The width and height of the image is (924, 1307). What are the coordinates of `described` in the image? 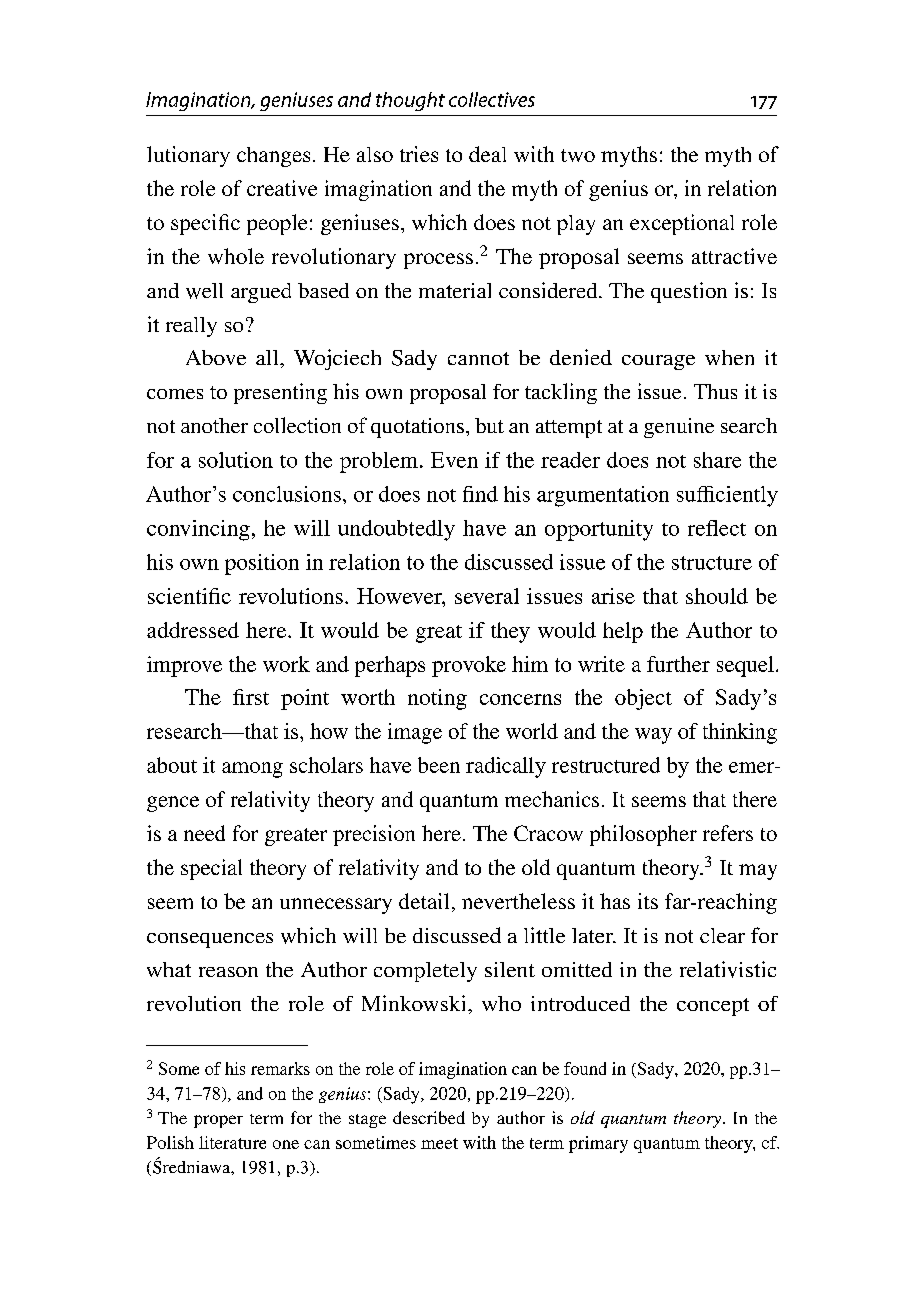 It's located at (429, 1117).
